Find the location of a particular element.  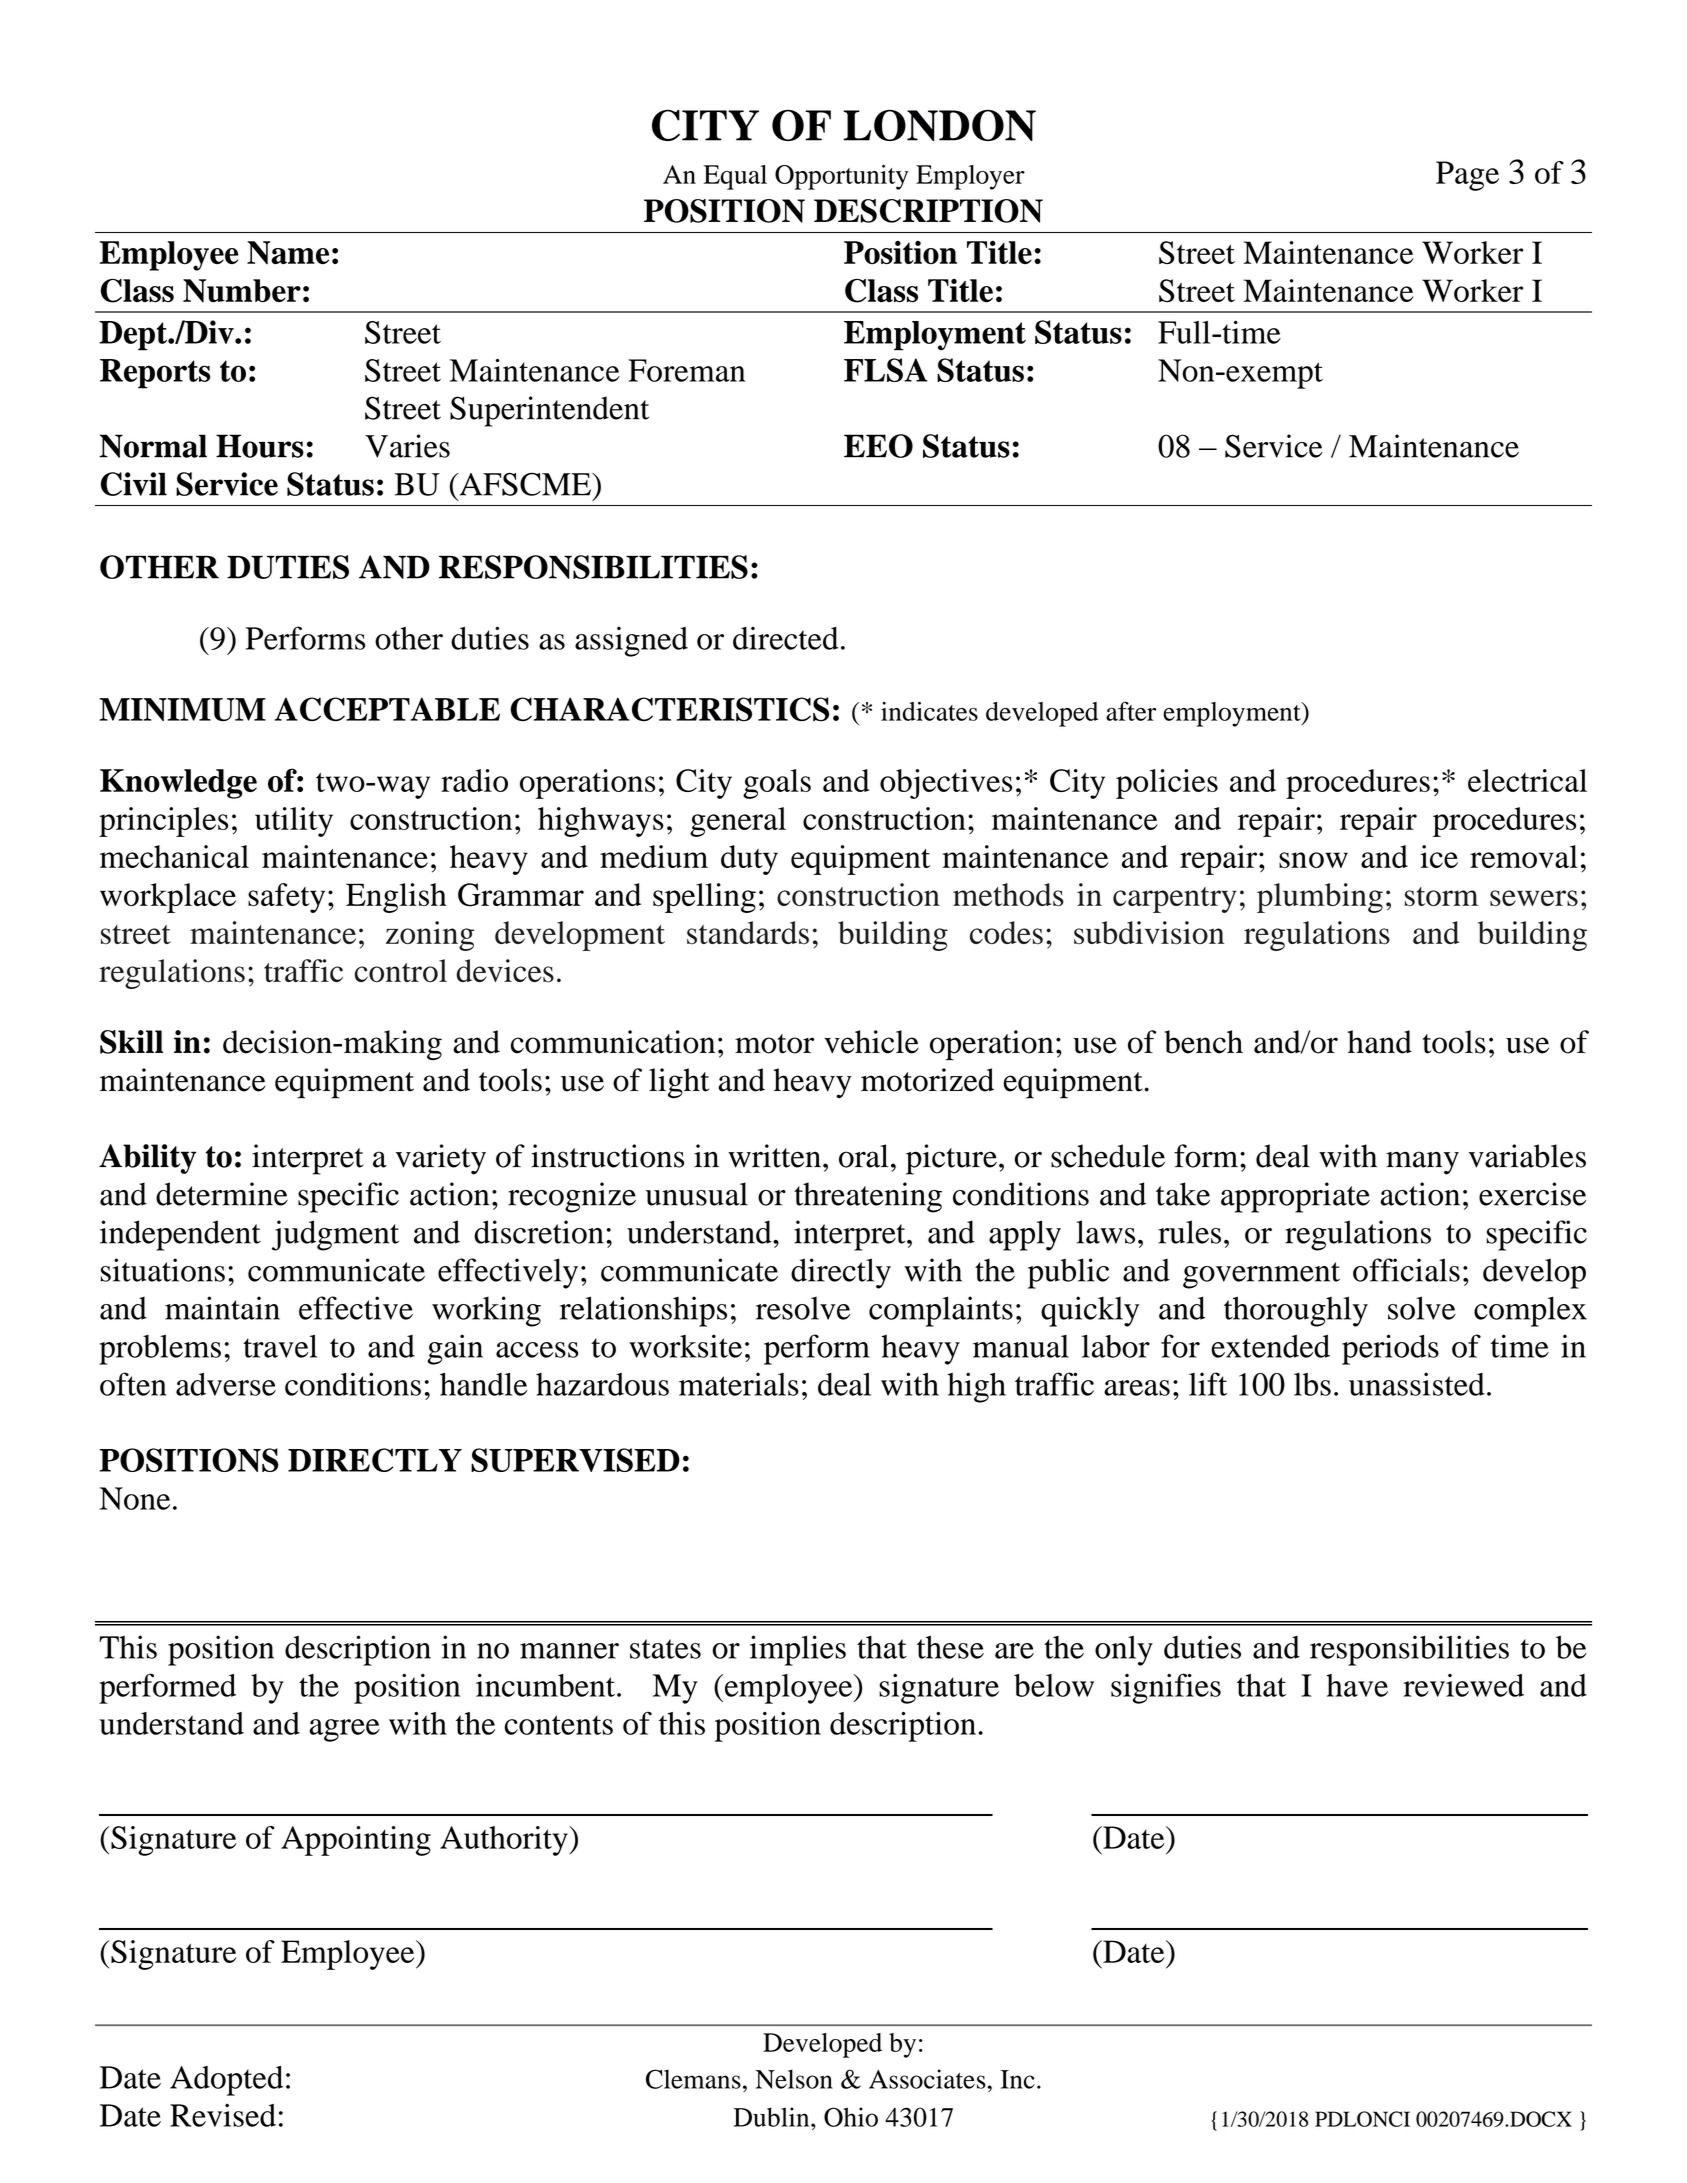

Opportunity is located at coordinates (841, 177).
